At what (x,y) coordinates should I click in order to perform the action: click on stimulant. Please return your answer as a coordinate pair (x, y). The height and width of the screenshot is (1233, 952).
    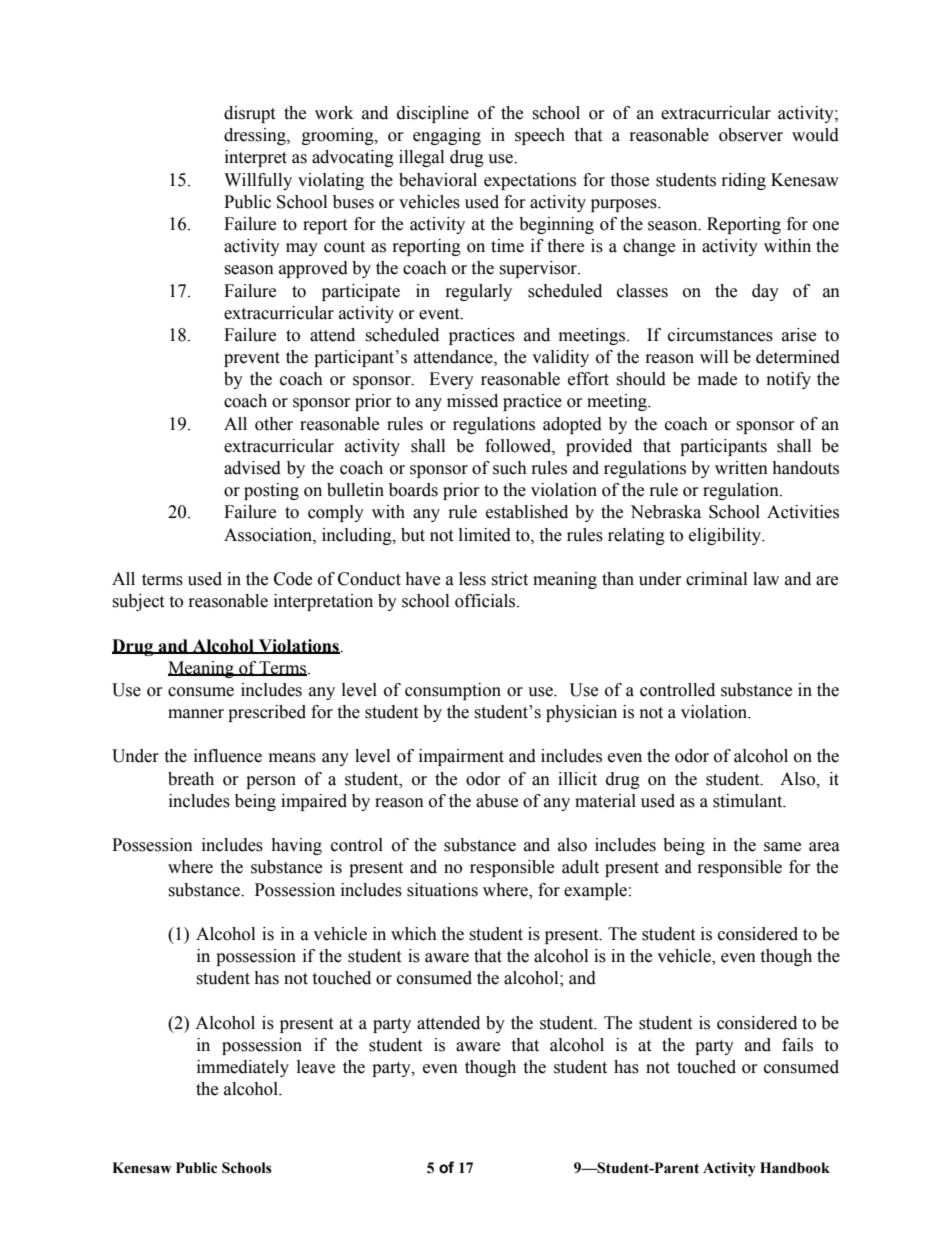
    Looking at the image, I should click on (749, 801).
